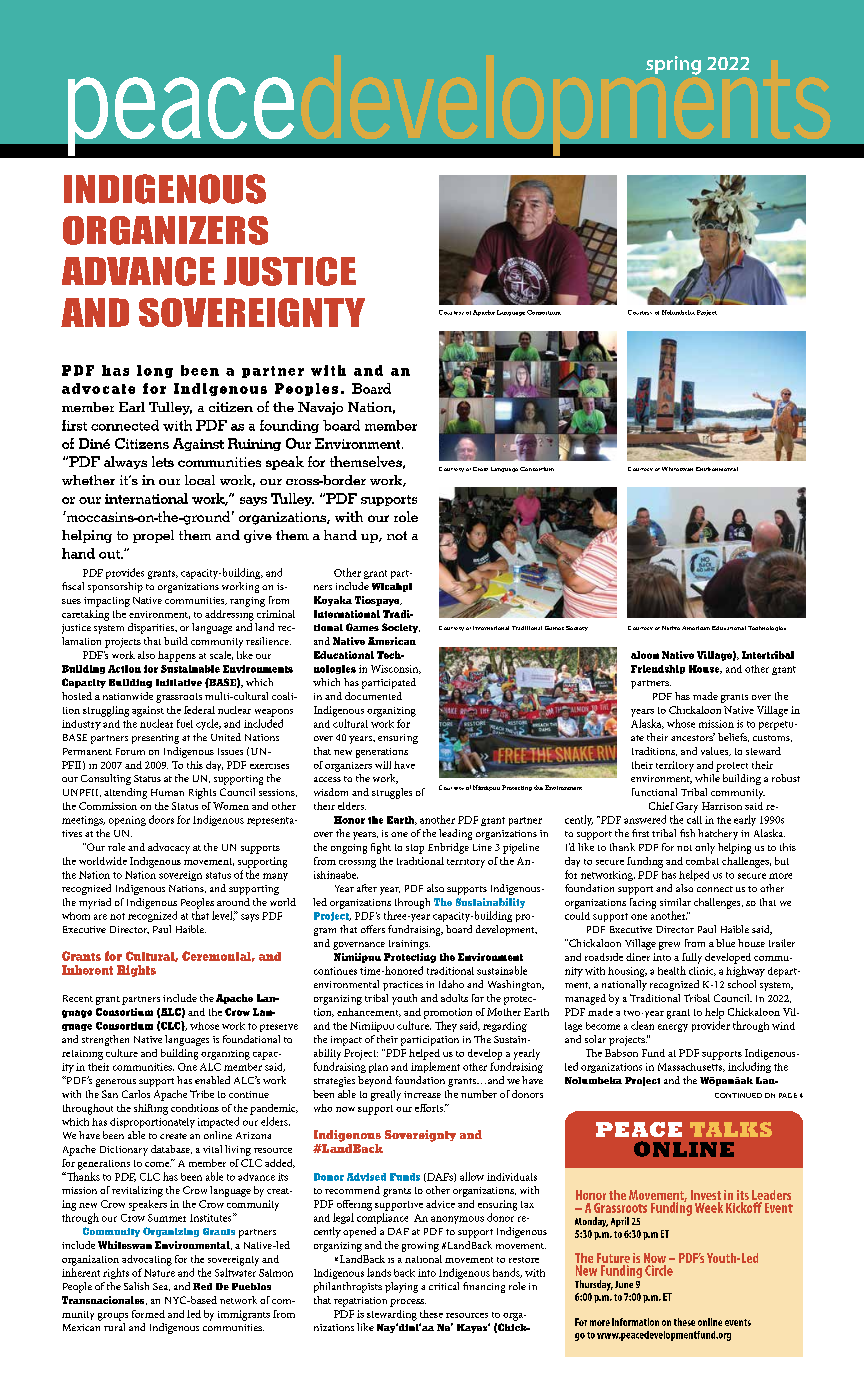 The image size is (864, 1400). Describe the element at coordinates (163, 461) in the image. I see `lets` at that location.
